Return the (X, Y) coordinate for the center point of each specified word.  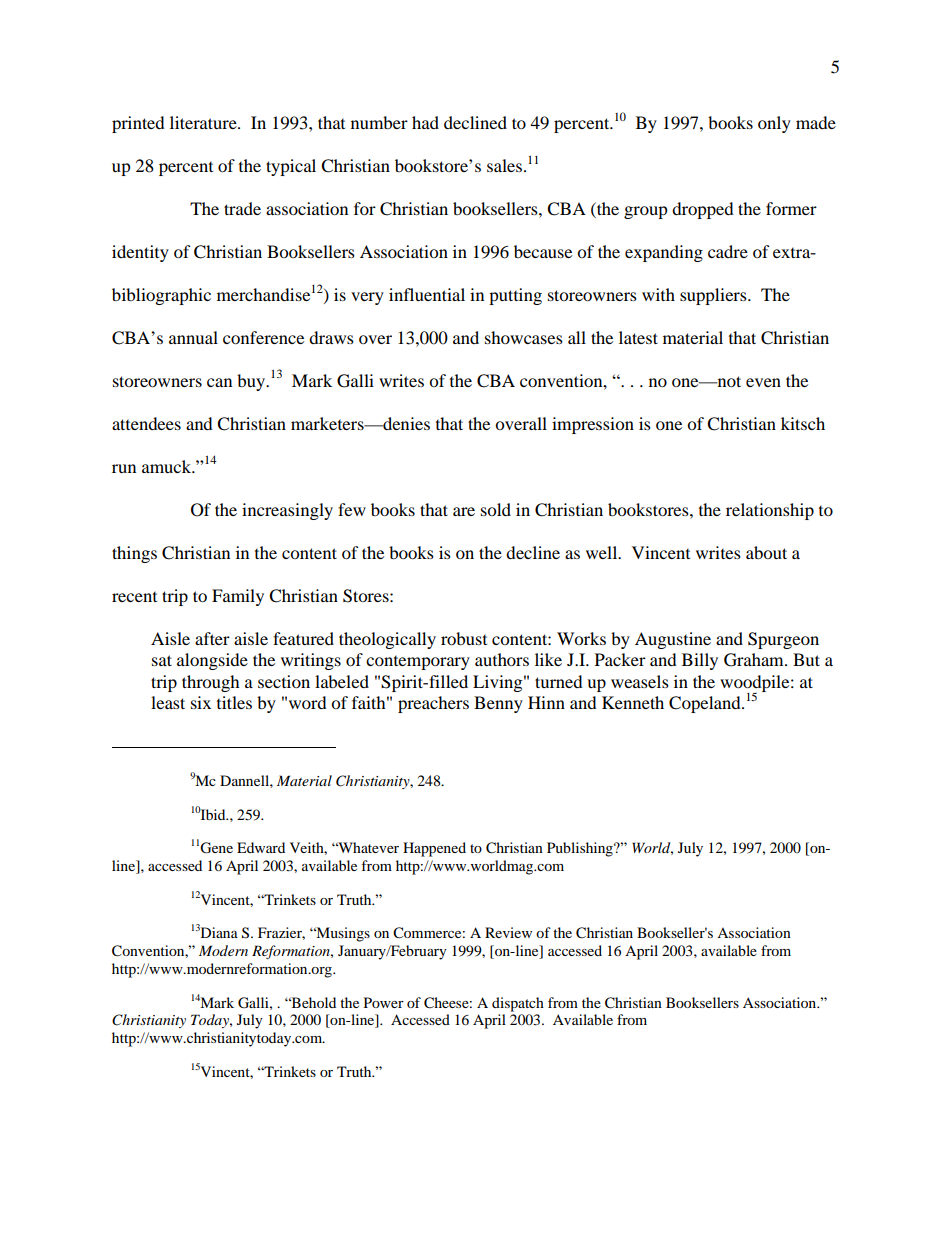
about (766, 552)
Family (238, 597)
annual (193, 337)
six (201, 702)
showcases (524, 337)
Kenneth (633, 702)
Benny (498, 704)
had (425, 122)
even (763, 382)
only (774, 124)
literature (204, 122)
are (464, 511)
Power (384, 1002)
